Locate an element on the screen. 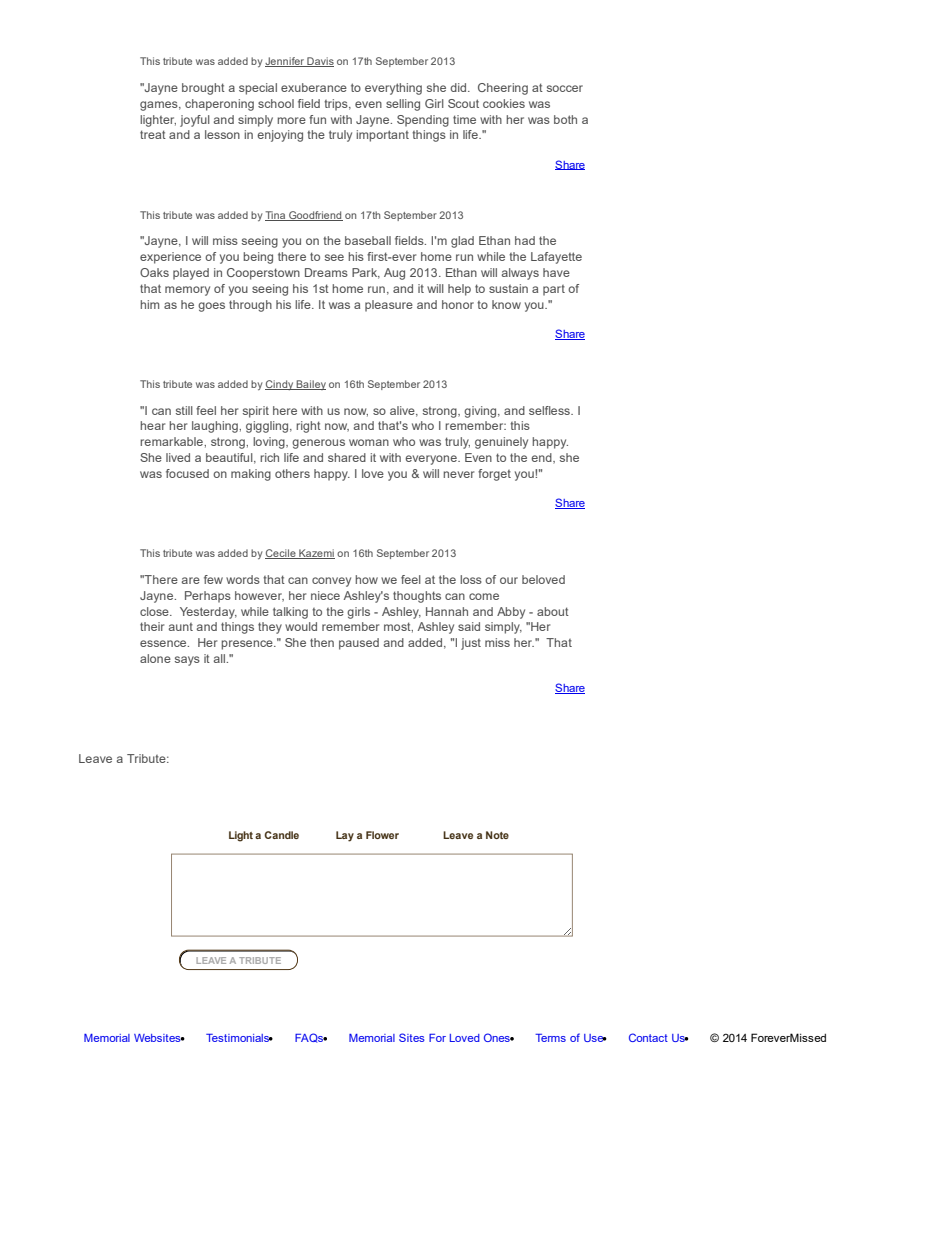  part is located at coordinates (554, 290).
